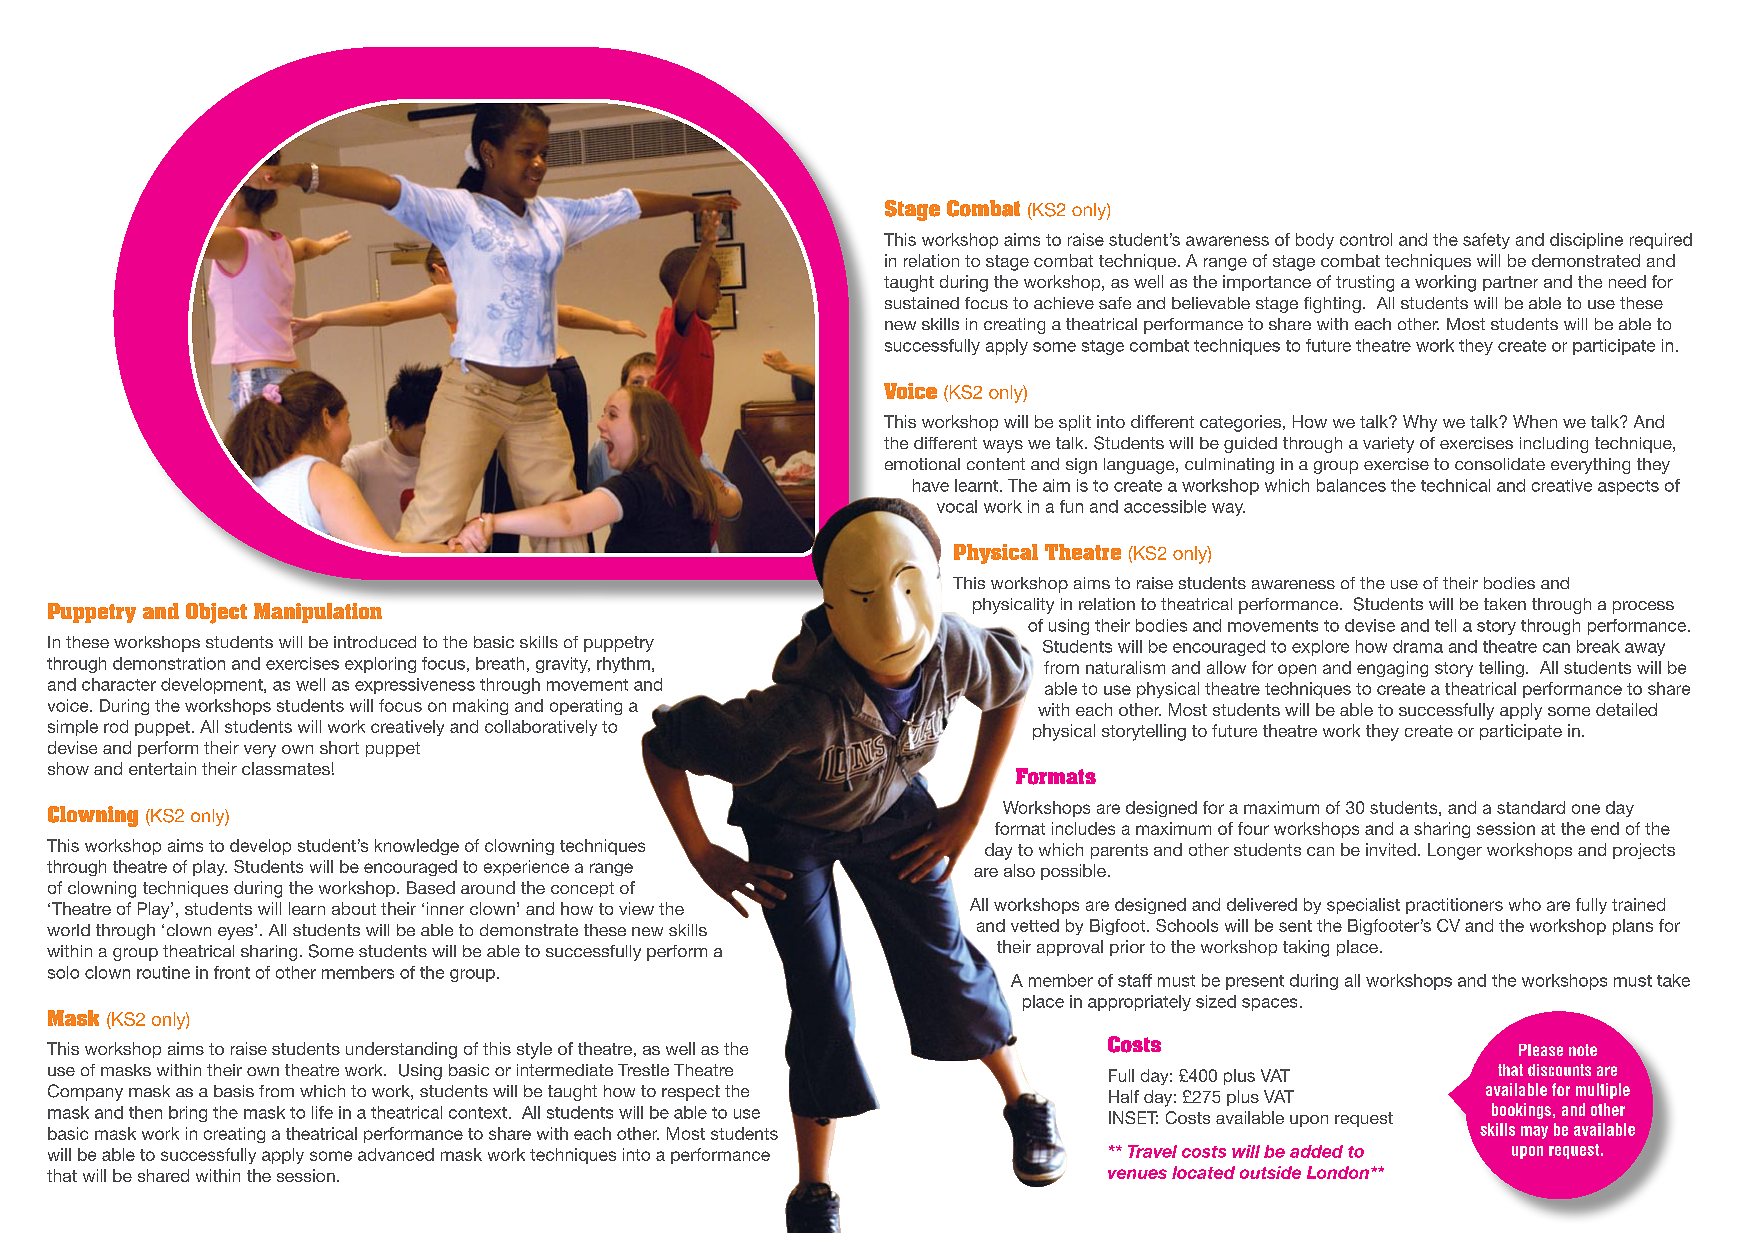 The image size is (1743, 1233). I want to click on achieve, so click(1064, 303).
